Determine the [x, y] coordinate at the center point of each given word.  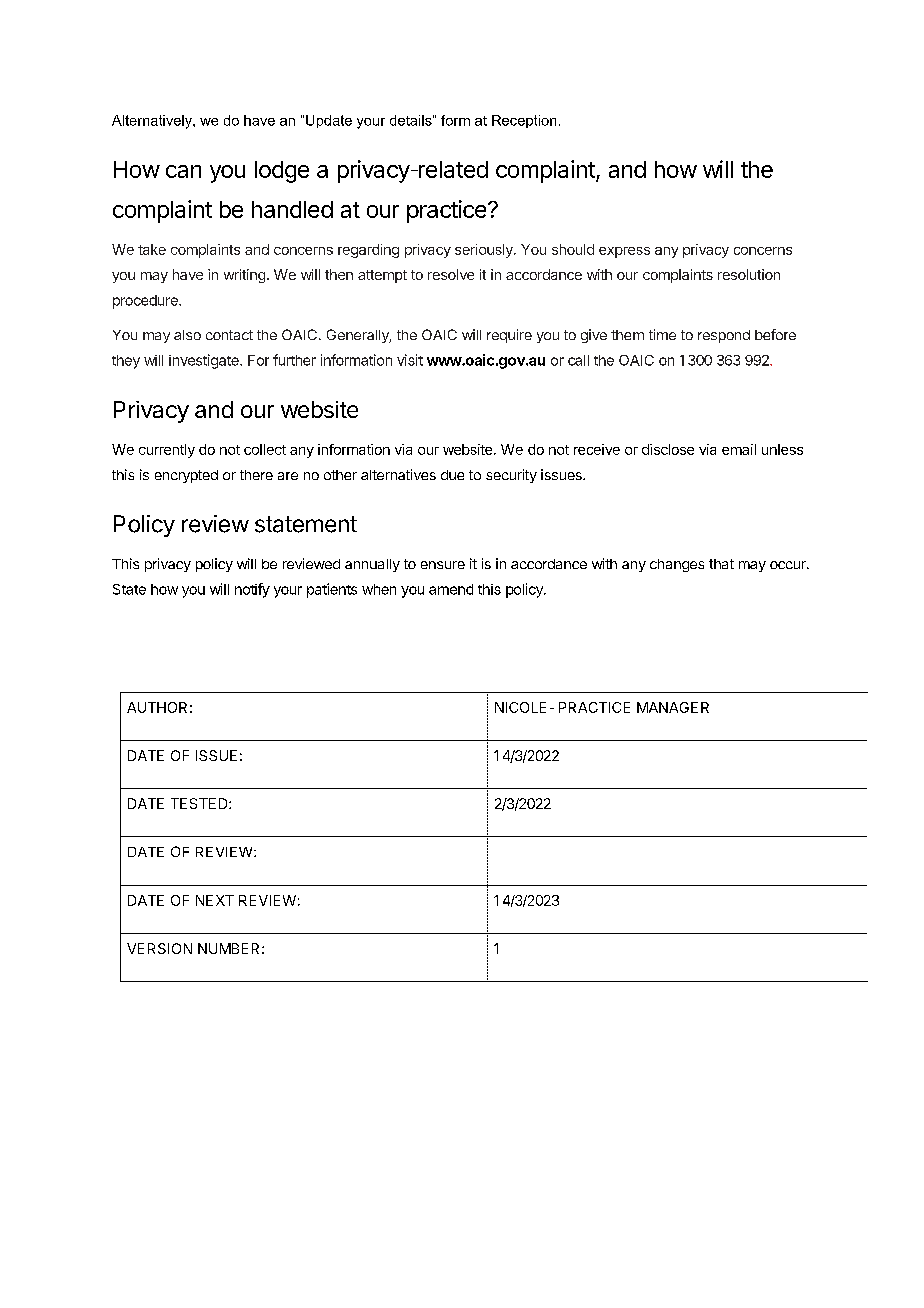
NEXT [215, 900]
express [624, 252]
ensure [443, 565]
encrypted [186, 476]
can [183, 171]
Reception [524, 121]
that [721, 564]
